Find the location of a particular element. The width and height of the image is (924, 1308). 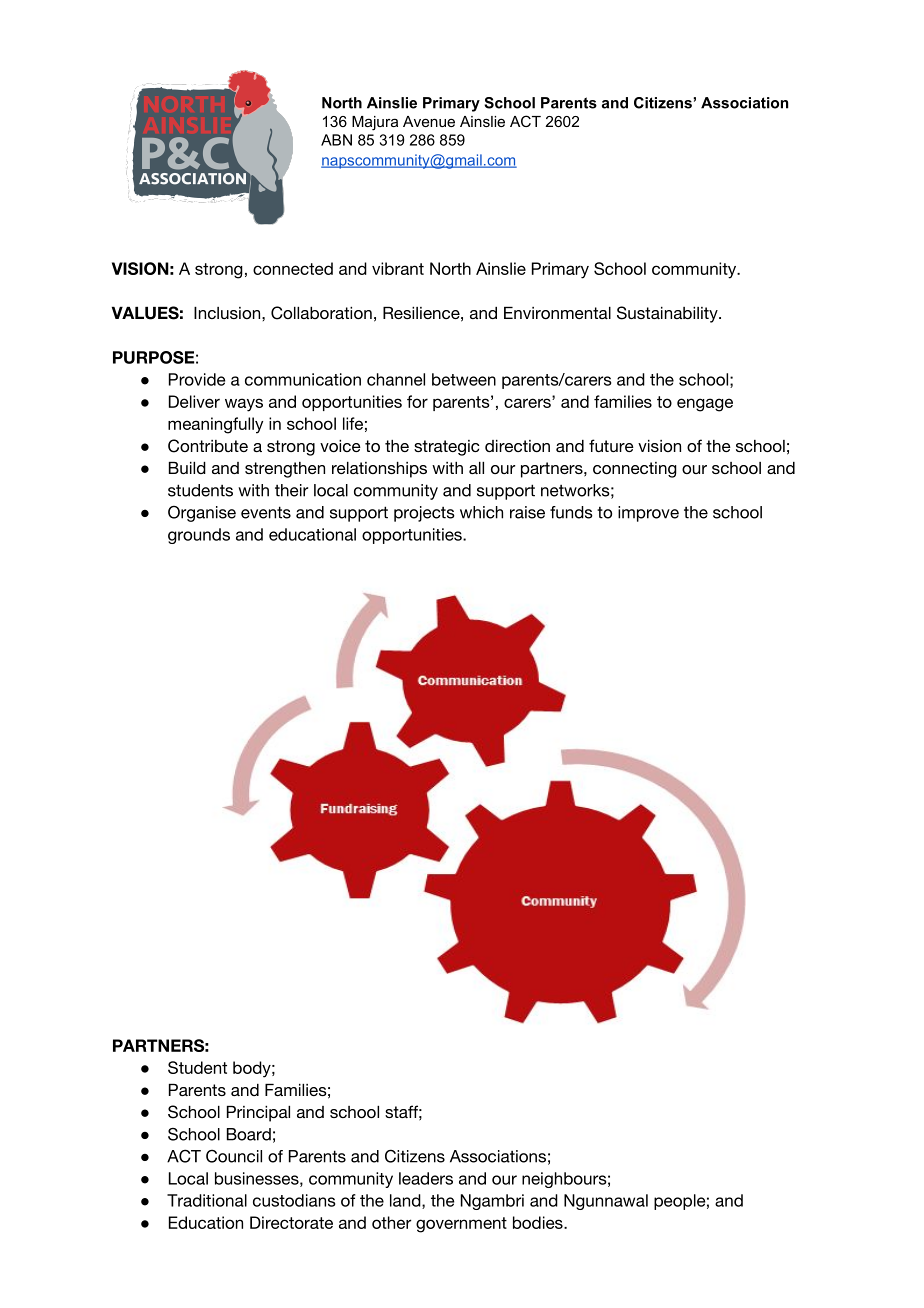

Sustainability is located at coordinates (668, 314).
